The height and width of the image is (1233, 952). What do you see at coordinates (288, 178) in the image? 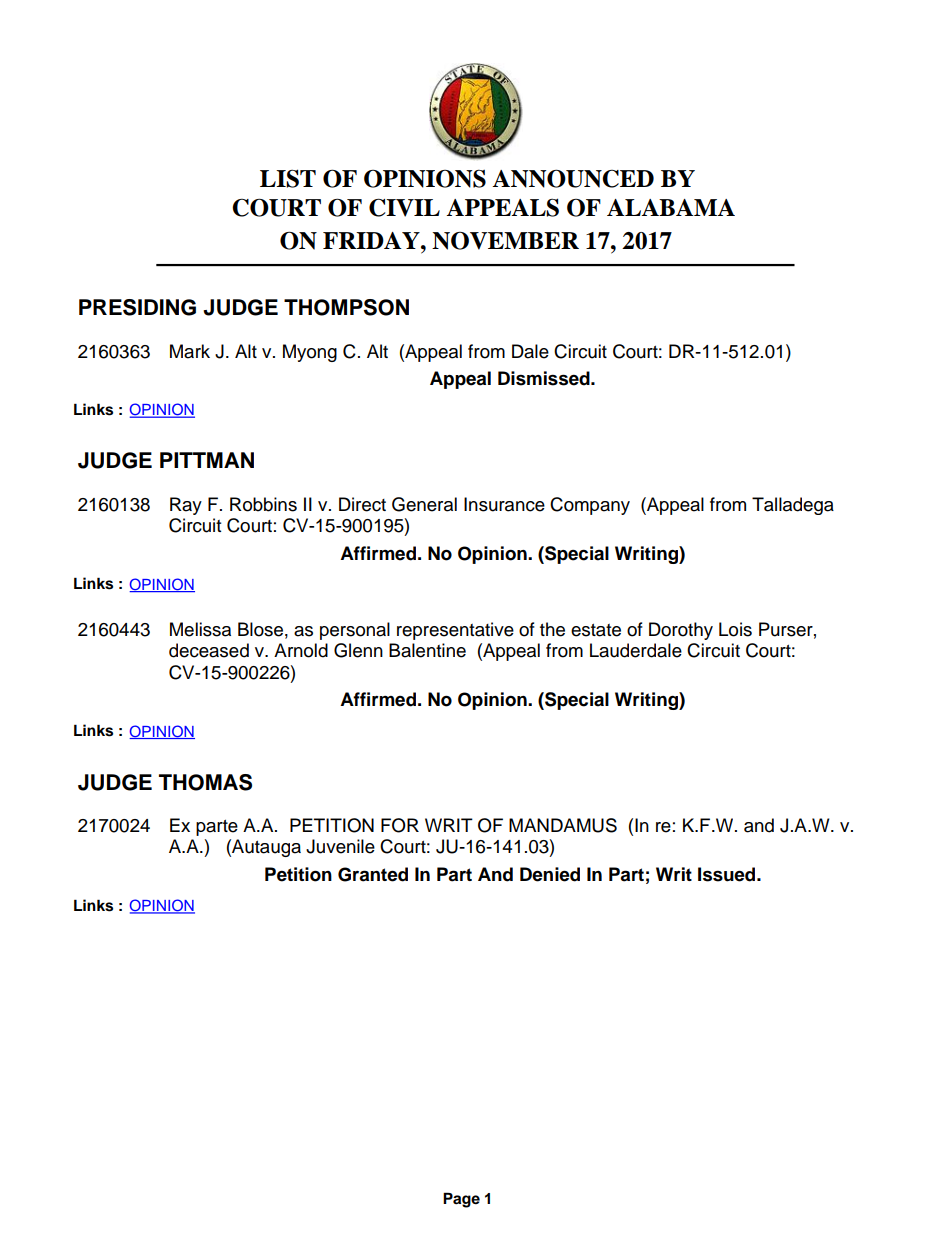
I see `LIST` at bounding box center [288, 178].
